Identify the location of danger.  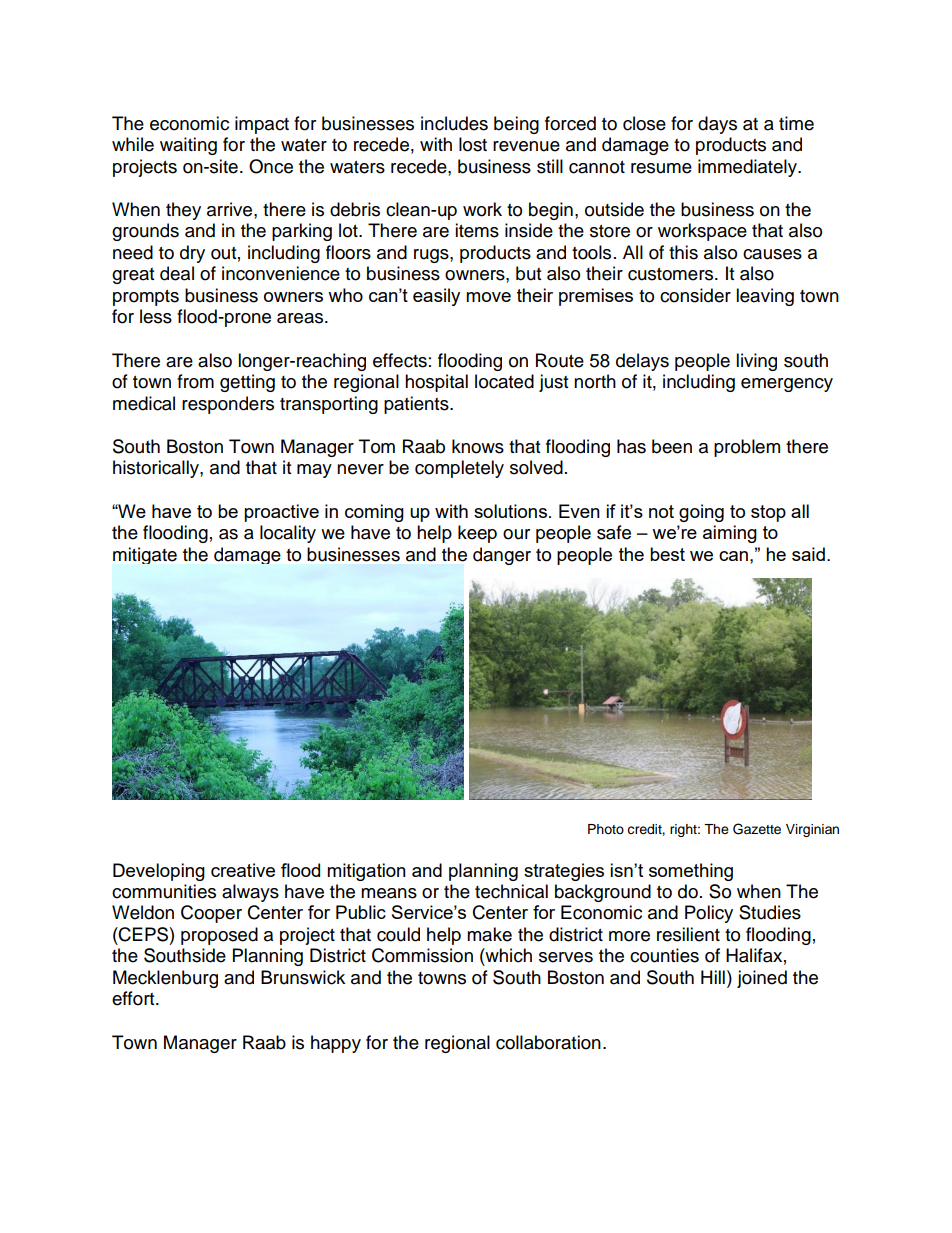
(502, 556).
